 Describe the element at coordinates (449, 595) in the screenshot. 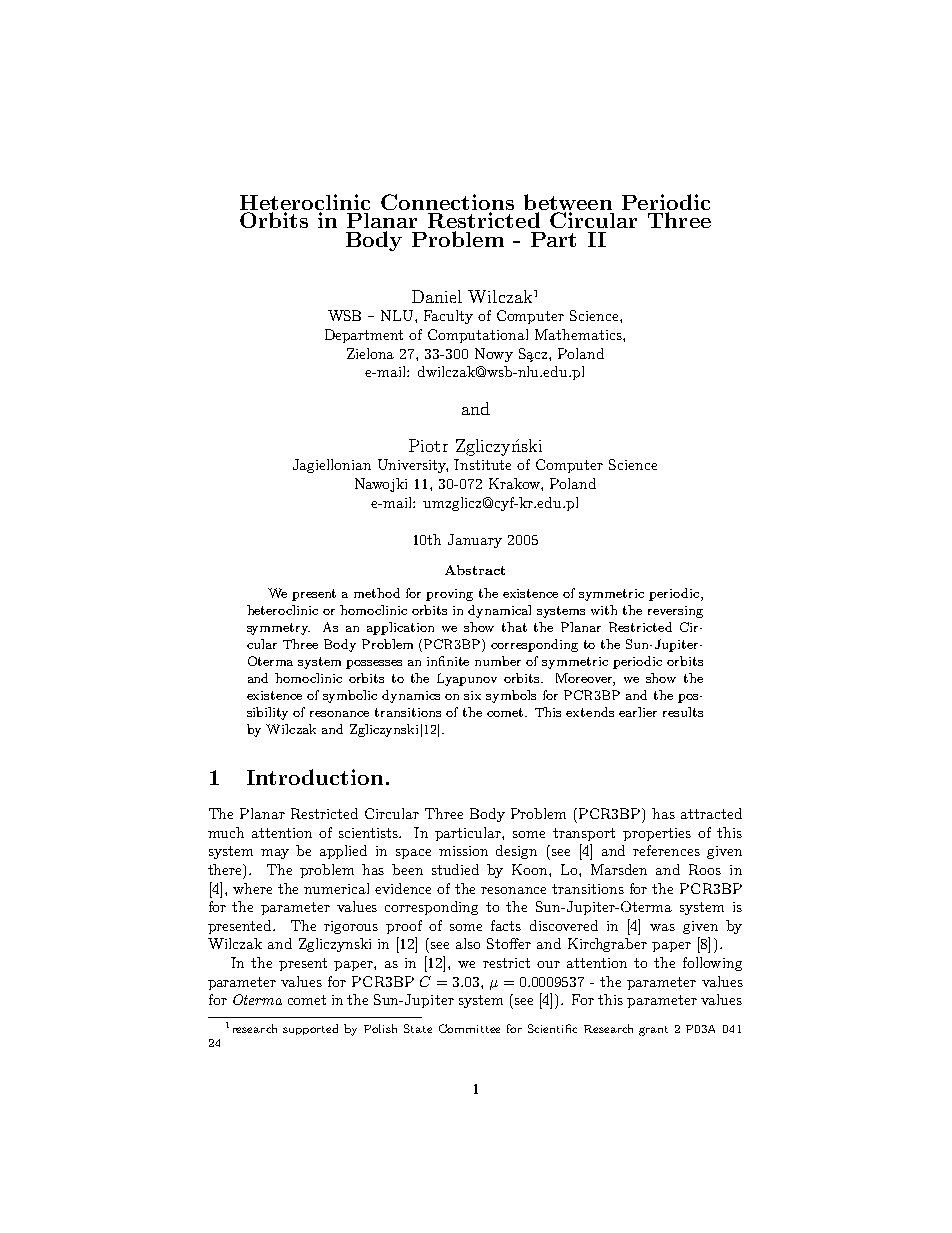

I see `proving` at that location.
